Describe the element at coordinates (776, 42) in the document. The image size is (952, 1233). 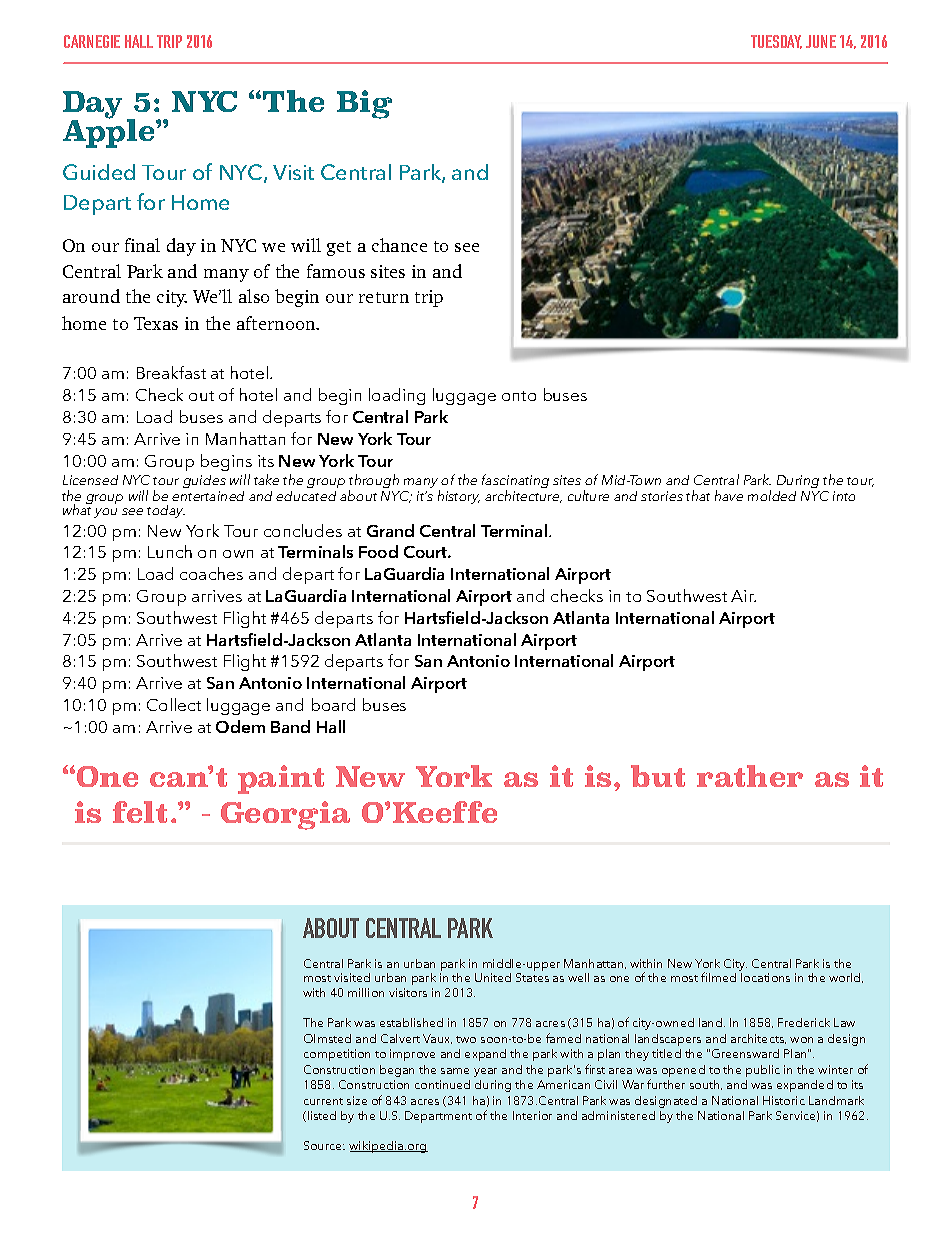
I see `TUESDAY` at that location.
